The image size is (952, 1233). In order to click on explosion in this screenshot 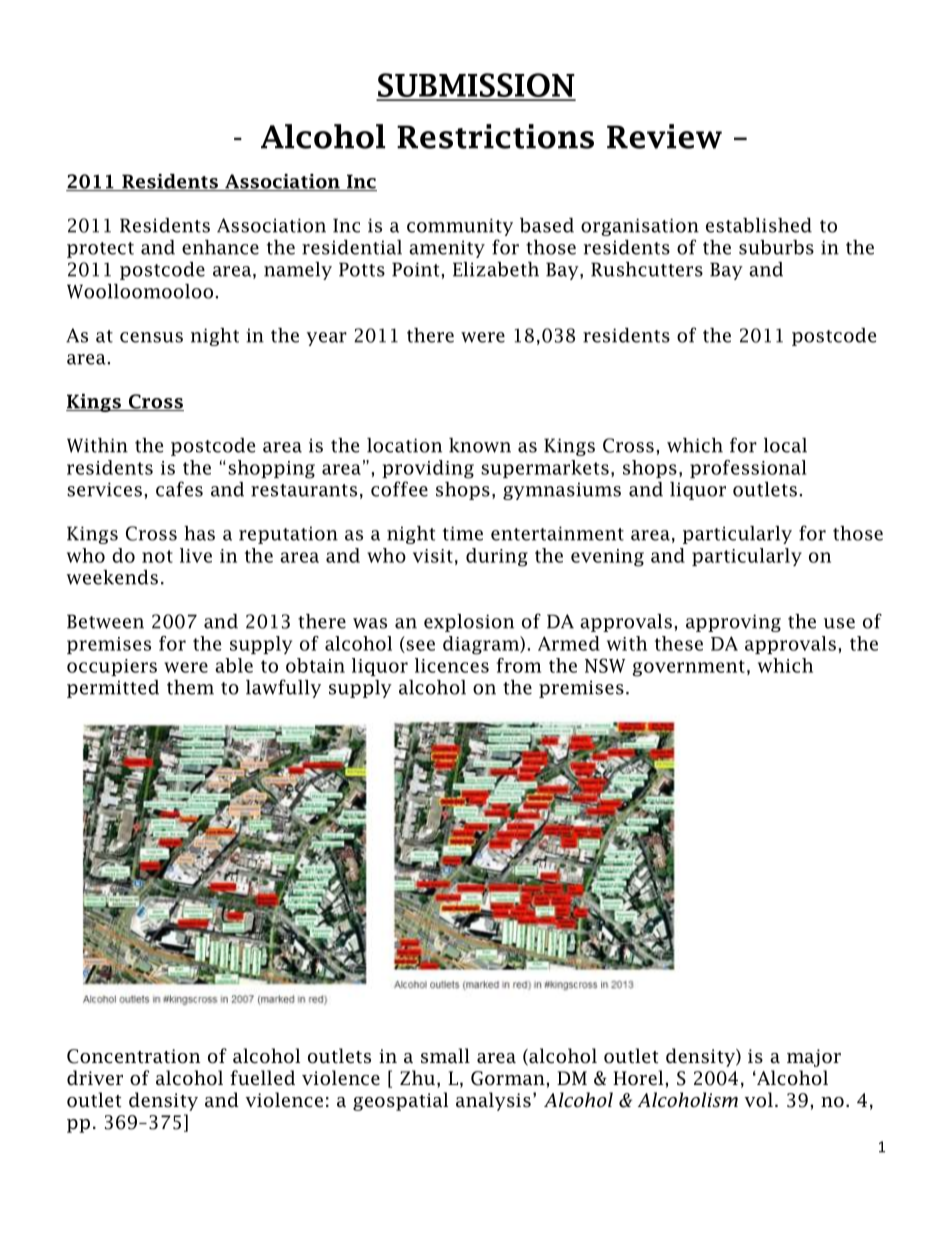, I will do `click(469, 623)`.
